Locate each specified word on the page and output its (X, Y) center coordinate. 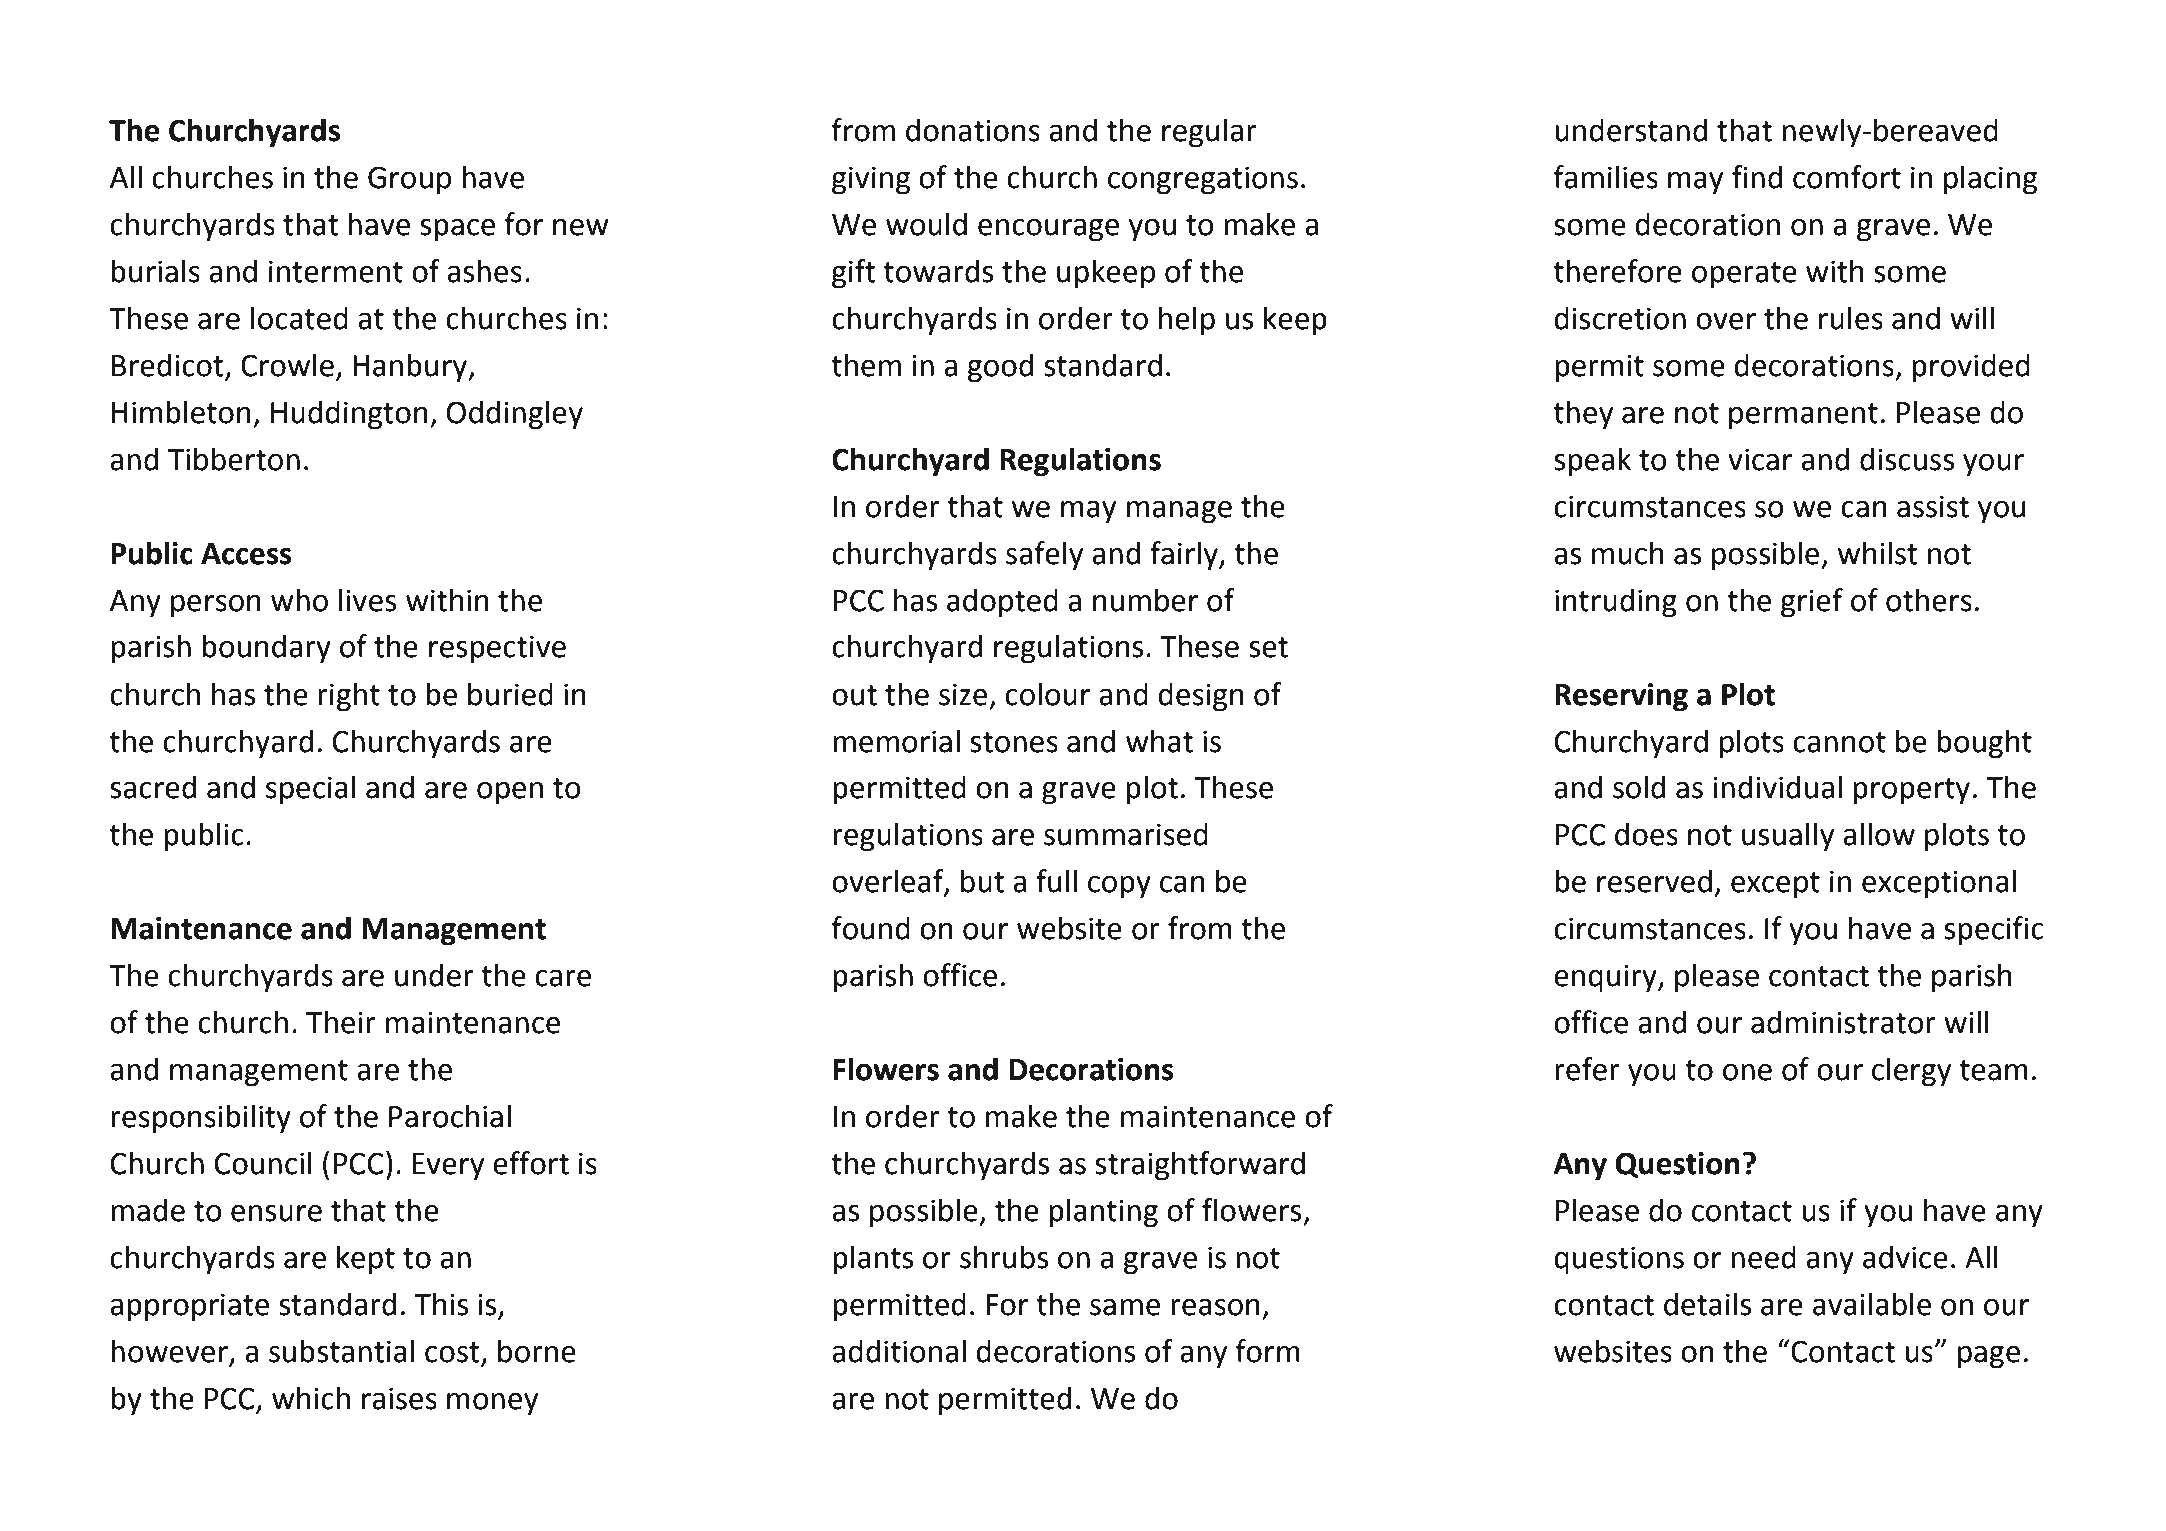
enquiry (1606, 978)
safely (1044, 556)
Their (341, 1022)
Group (409, 180)
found (871, 928)
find (1757, 177)
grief (1812, 603)
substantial (341, 1351)
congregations (1203, 180)
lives (367, 600)
